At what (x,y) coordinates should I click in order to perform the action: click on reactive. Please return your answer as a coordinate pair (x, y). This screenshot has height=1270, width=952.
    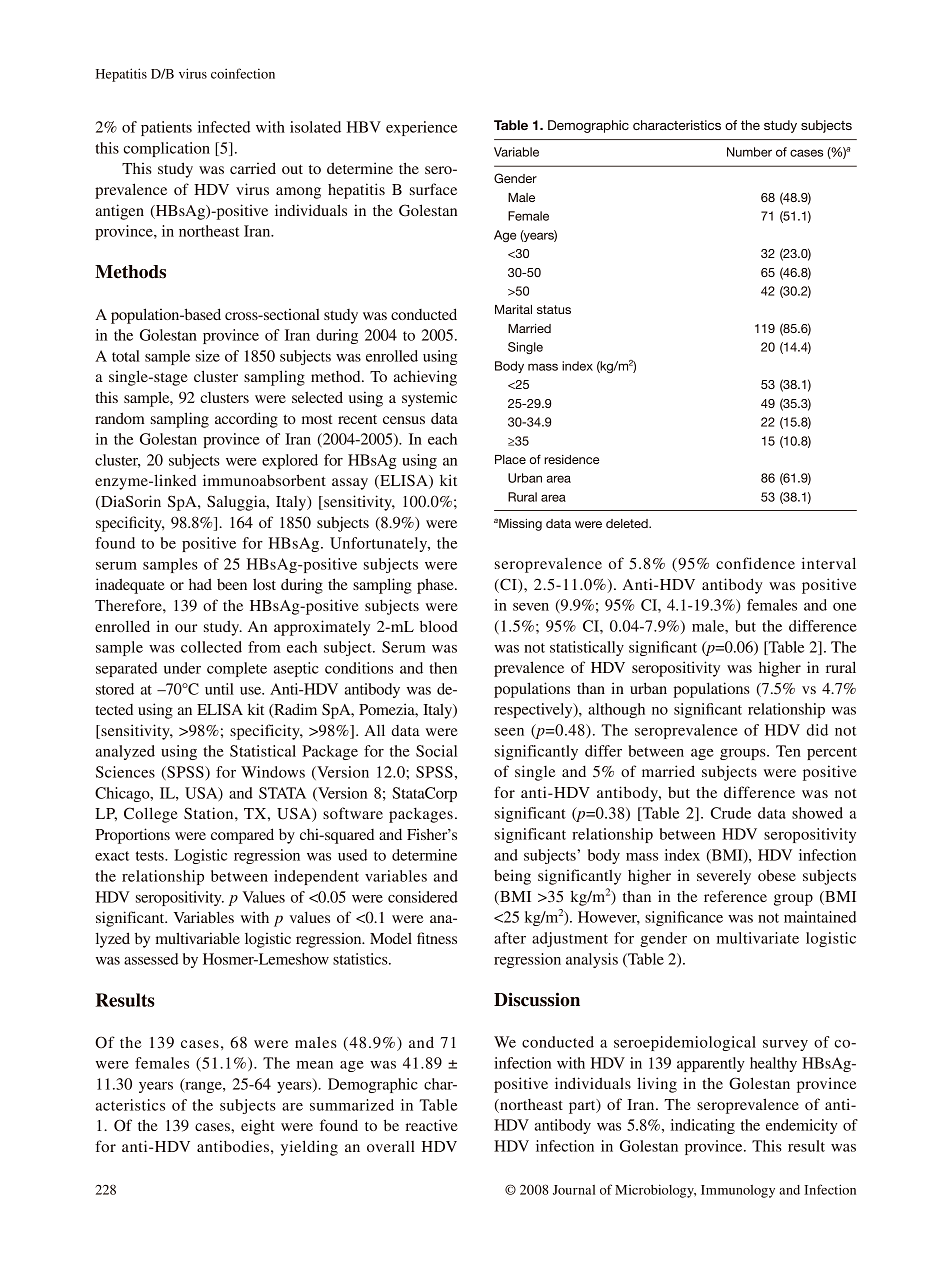
    Looking at the image, I should click on (432, 1125).
